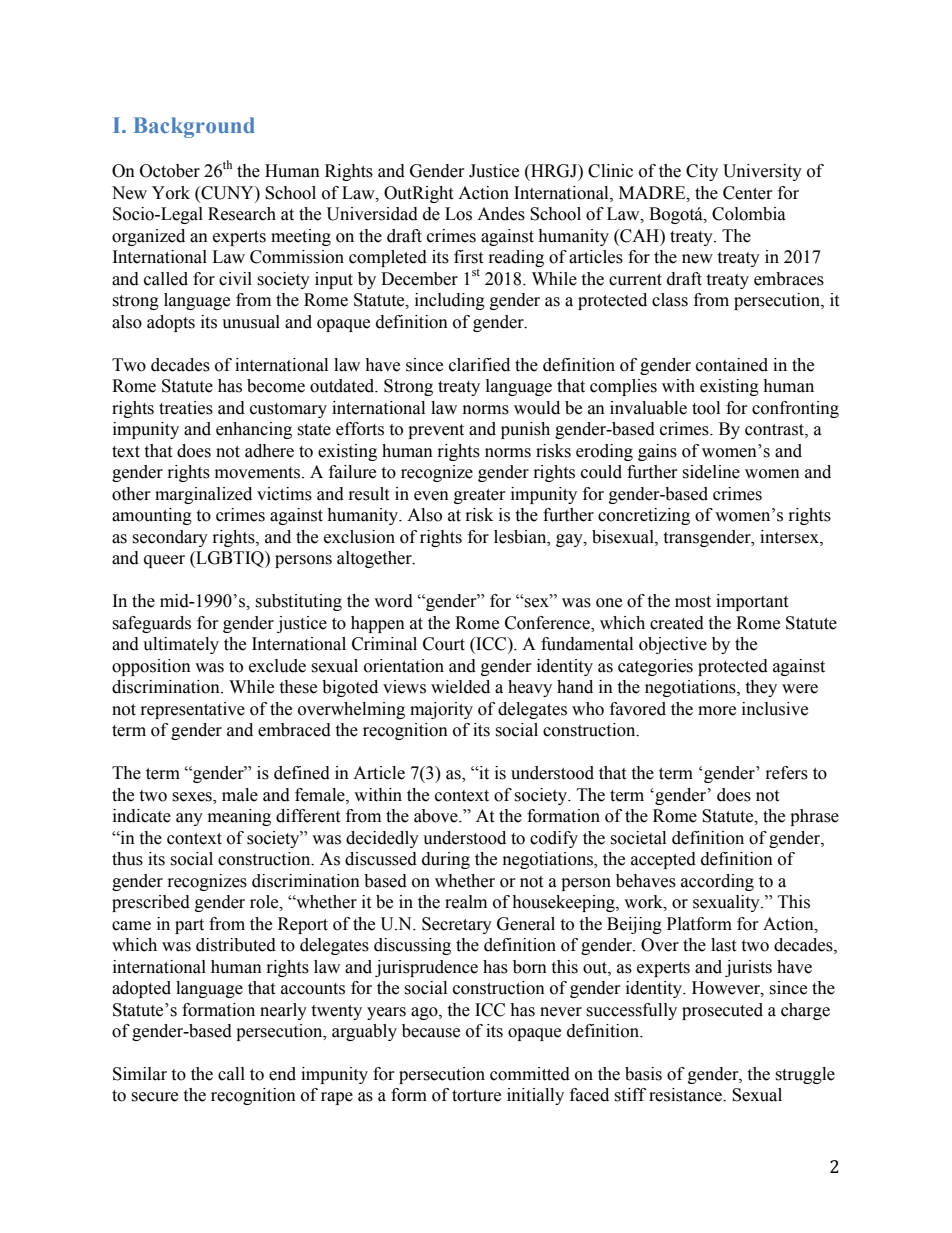  I want to click on City, so click(702, 172).
